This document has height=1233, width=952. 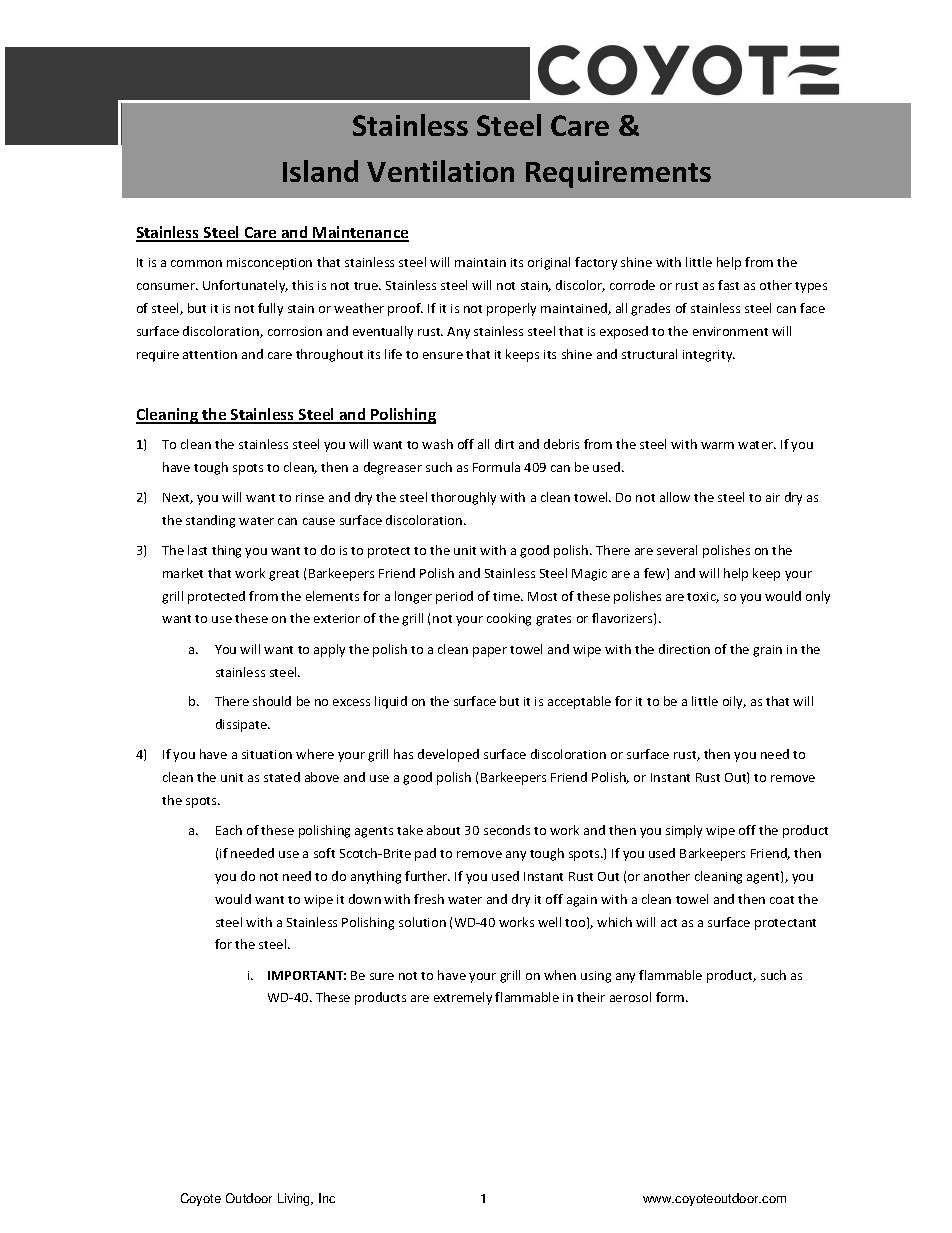 What do you see at coordinates (295, 1199) in the document?
I see `Living` at bounding box center [295, 1199].
